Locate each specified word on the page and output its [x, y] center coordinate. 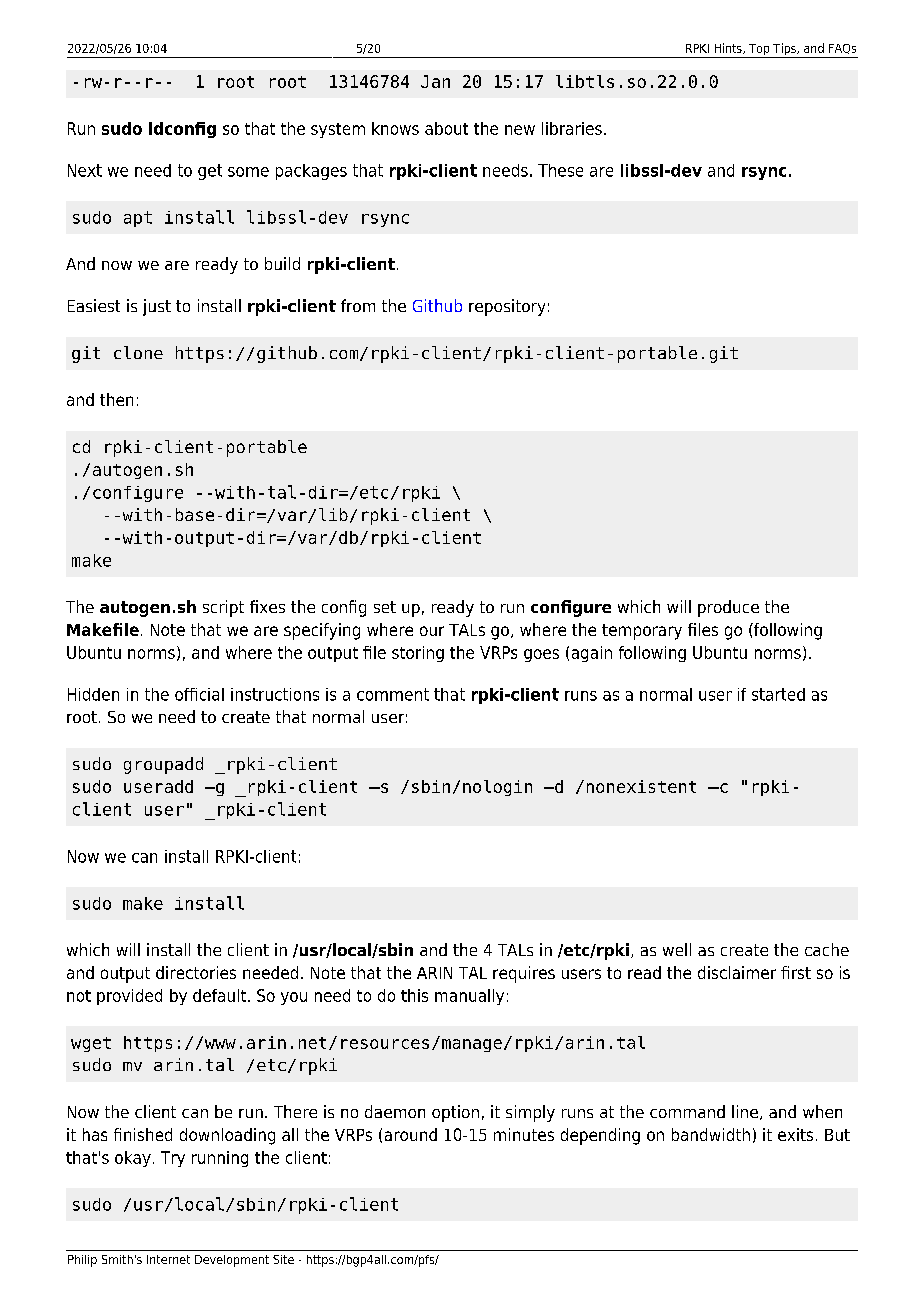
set [385, 607]
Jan [435, 81]
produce [728, 608]
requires [524, 974]
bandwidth [711, 1134]
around [411, 1134]
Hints [729, 48]
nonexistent [641, 786]
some [248, 172]
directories [196, 972]
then [116, 399]
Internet [168, 1259]
